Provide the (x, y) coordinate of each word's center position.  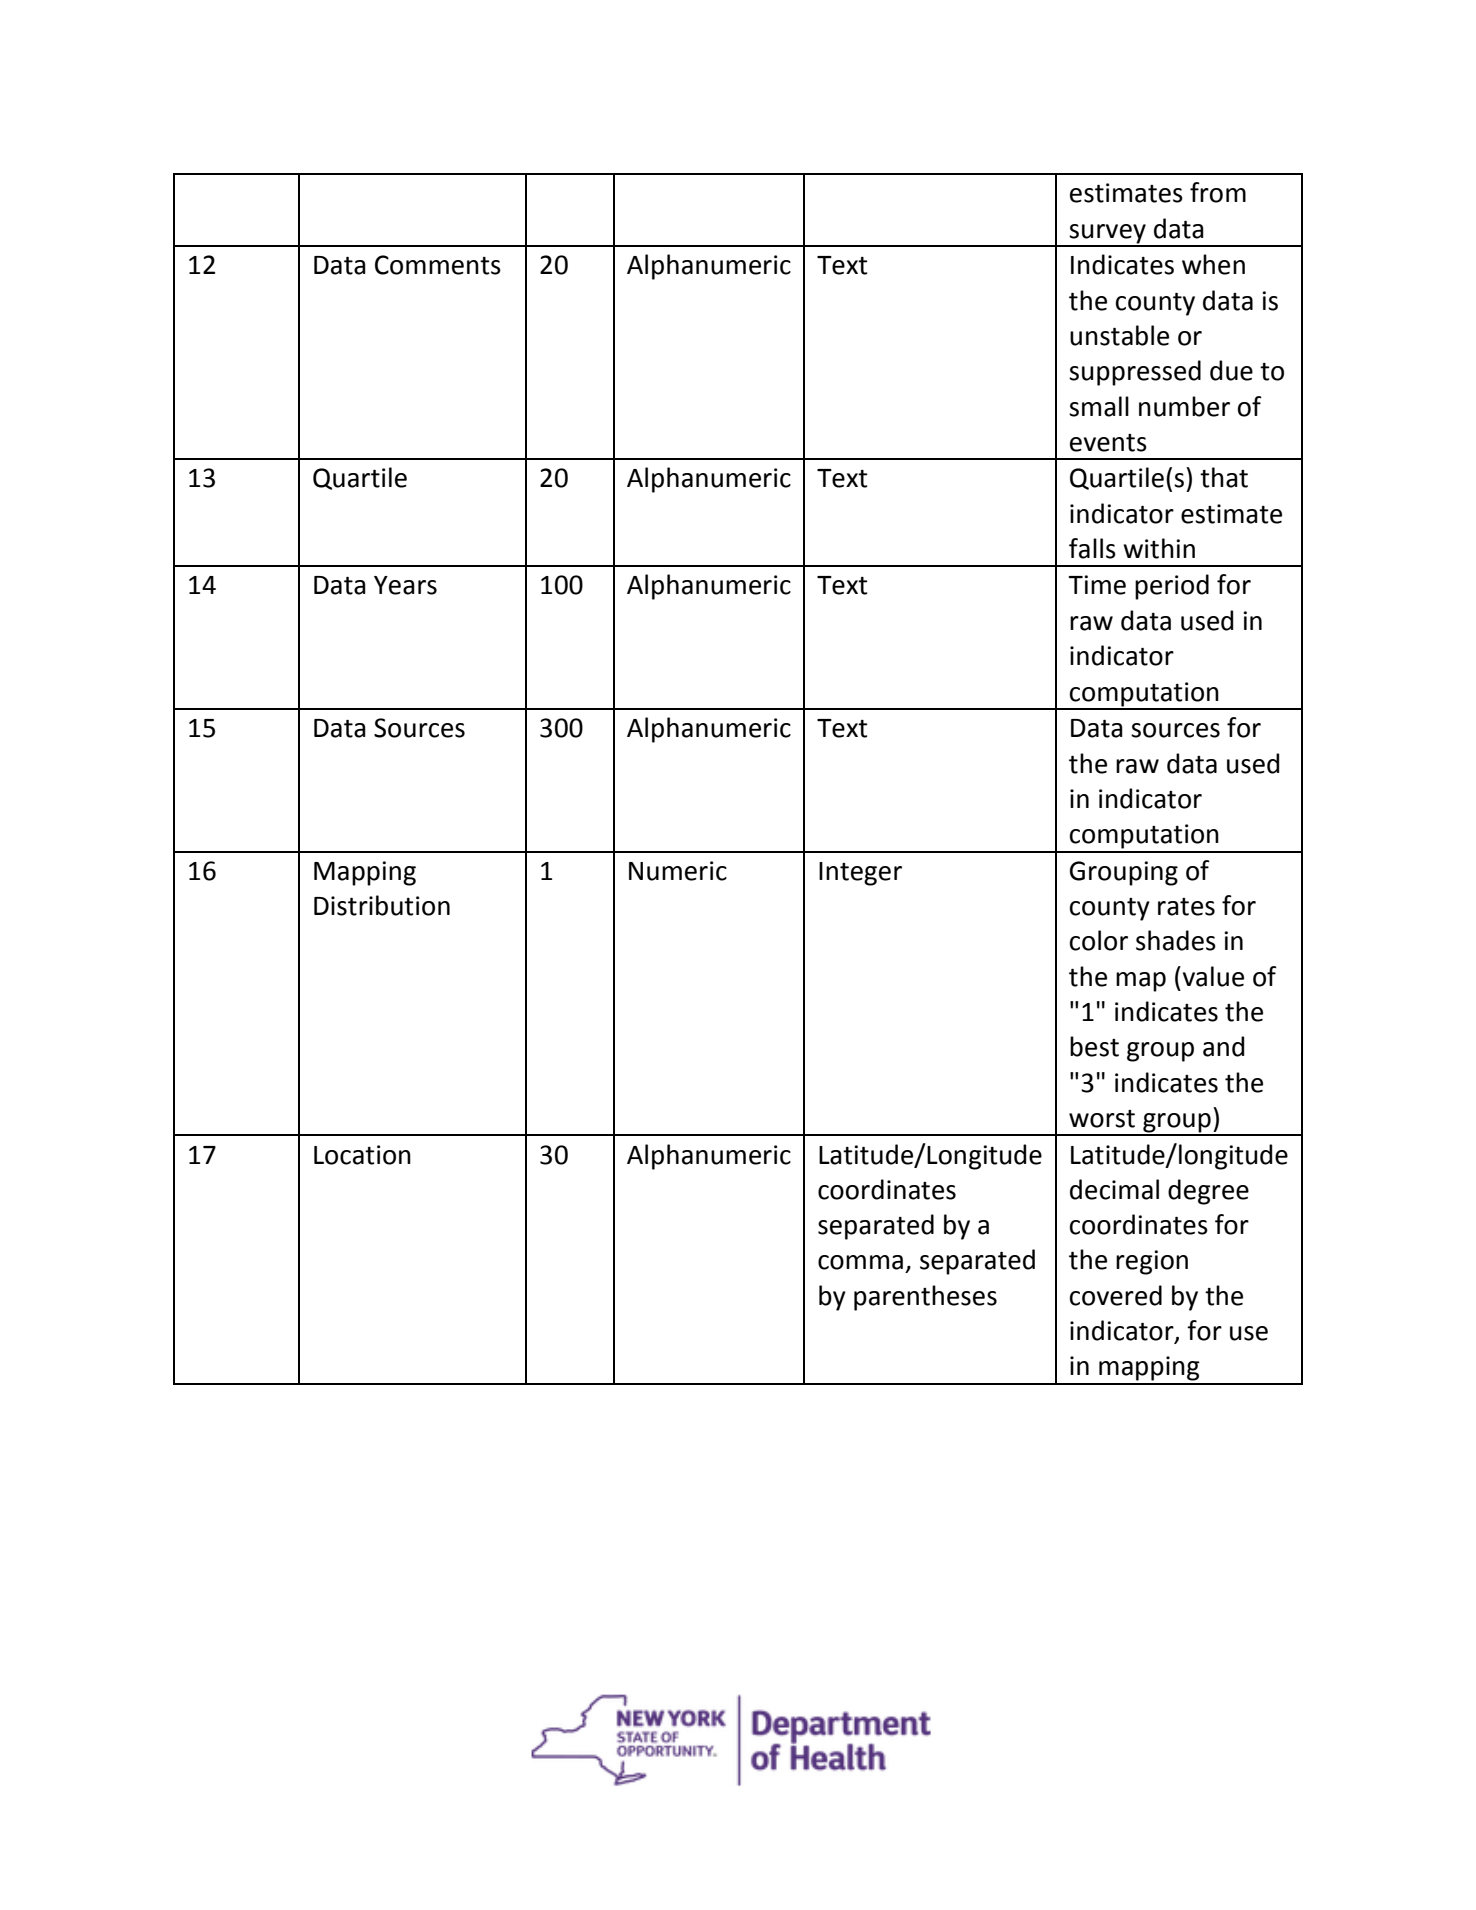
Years (405, 585)
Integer (860, 874)
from (1218, 192)
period (1172, 587)
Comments (438, 265)
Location (362, 1155)
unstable (1119, 335)
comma (860, 1262)
